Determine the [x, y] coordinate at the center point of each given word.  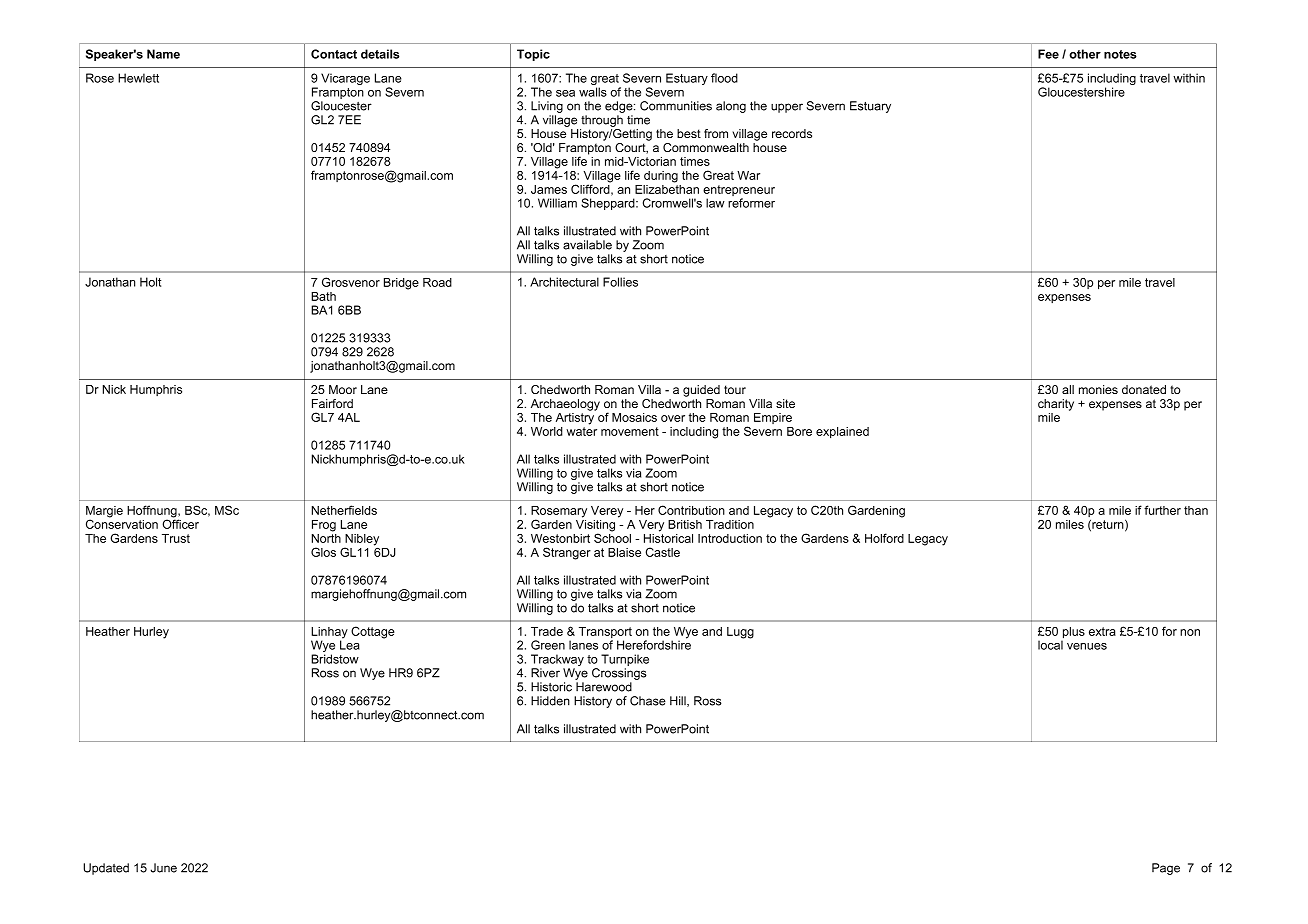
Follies [620, 282]
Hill [679, 701]
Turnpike [625, 661]
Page [1166, 869]
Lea [350, 644]
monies [1098, 389]
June [163, 868]
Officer [180, 523]
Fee [1048, 54]
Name [163, 54]
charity [1056, 405]
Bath [323, 296]
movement [630, 431]
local [1051, 644]
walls [593, 92]
